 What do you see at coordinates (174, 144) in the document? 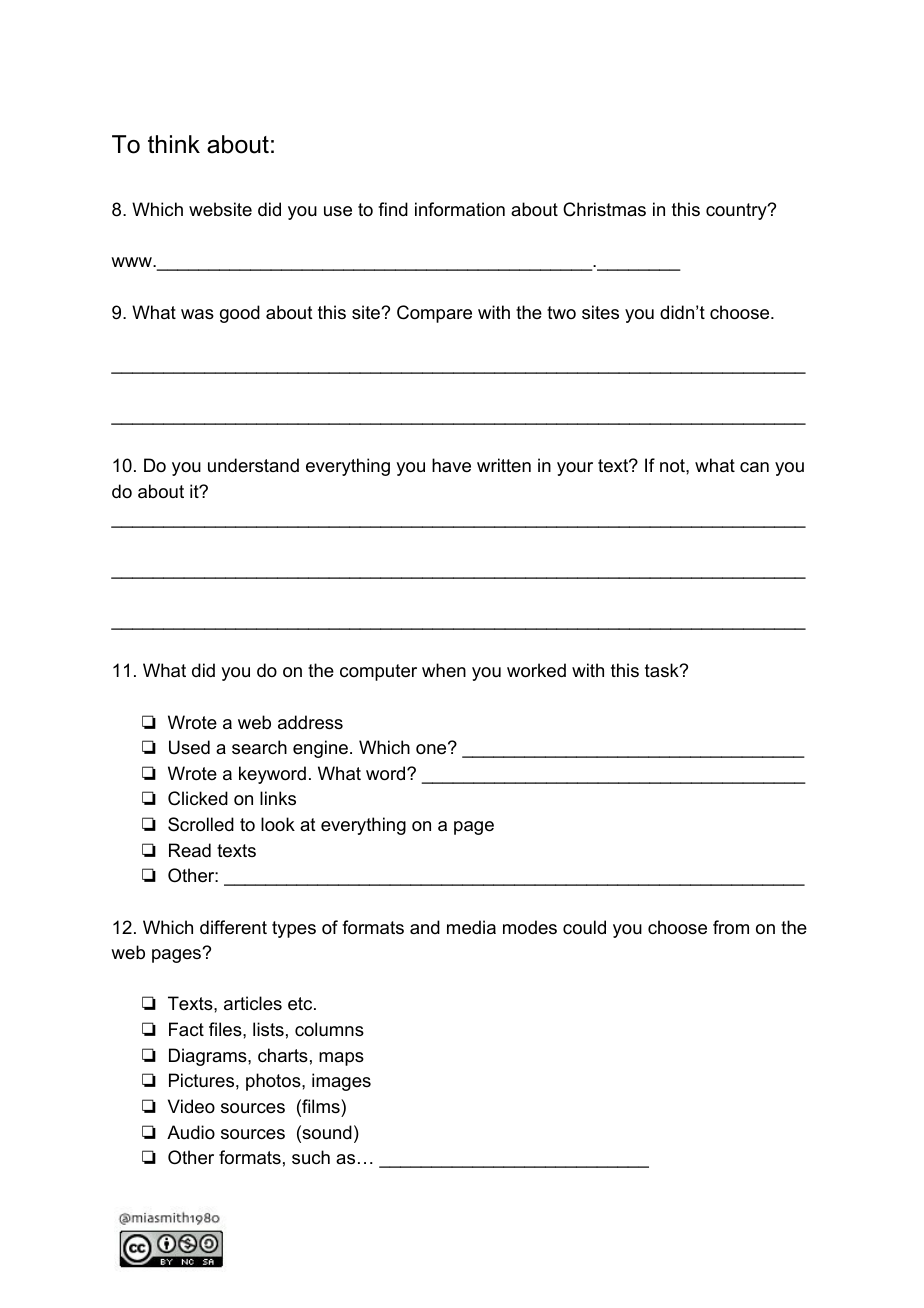
I see `think` at bounding box center [174, 144].
